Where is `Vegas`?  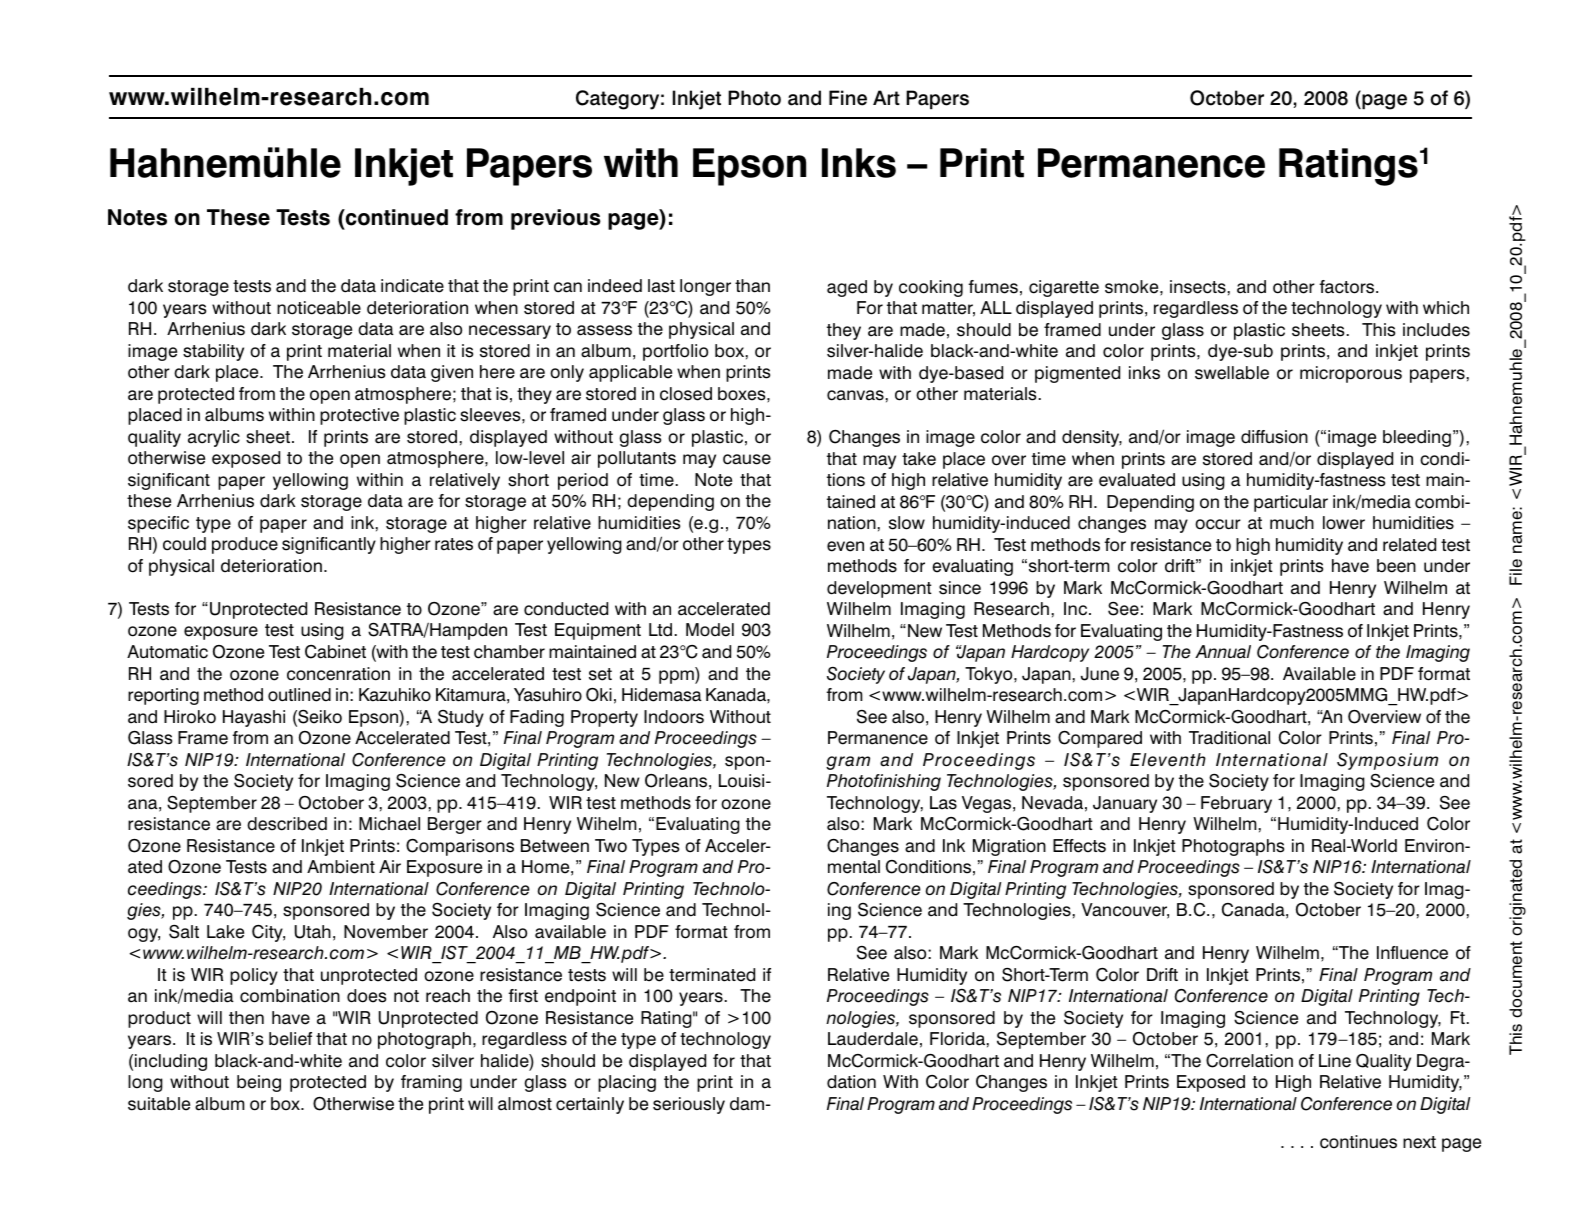 Vegas is located at coordinates (986, 804).
